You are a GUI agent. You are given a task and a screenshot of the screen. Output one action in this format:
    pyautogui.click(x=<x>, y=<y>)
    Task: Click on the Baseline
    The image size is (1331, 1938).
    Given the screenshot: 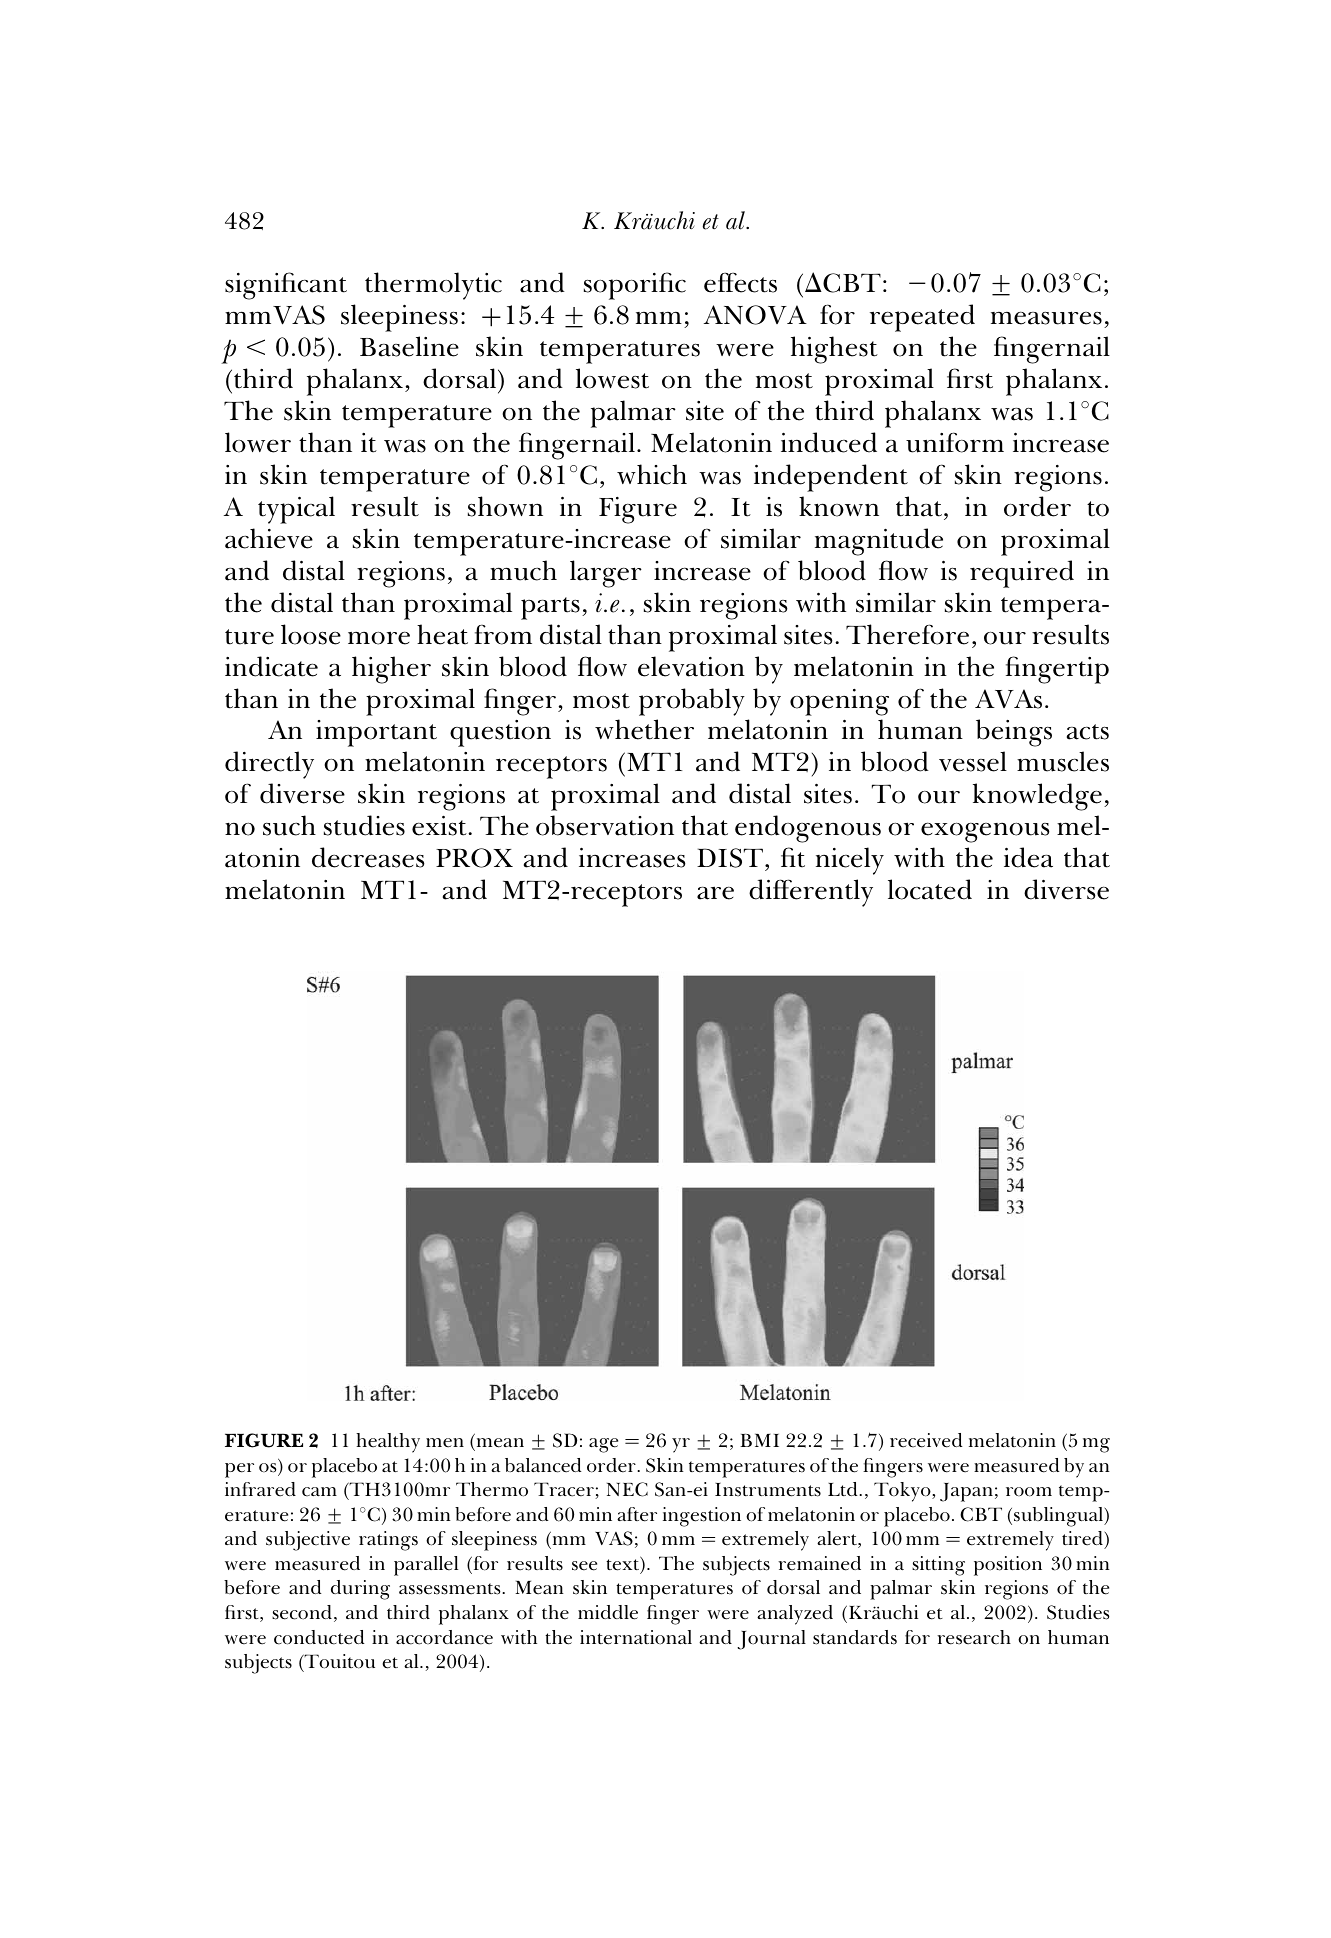 What is the action you would take?
    pyautogui.click(x=409, y=346)
